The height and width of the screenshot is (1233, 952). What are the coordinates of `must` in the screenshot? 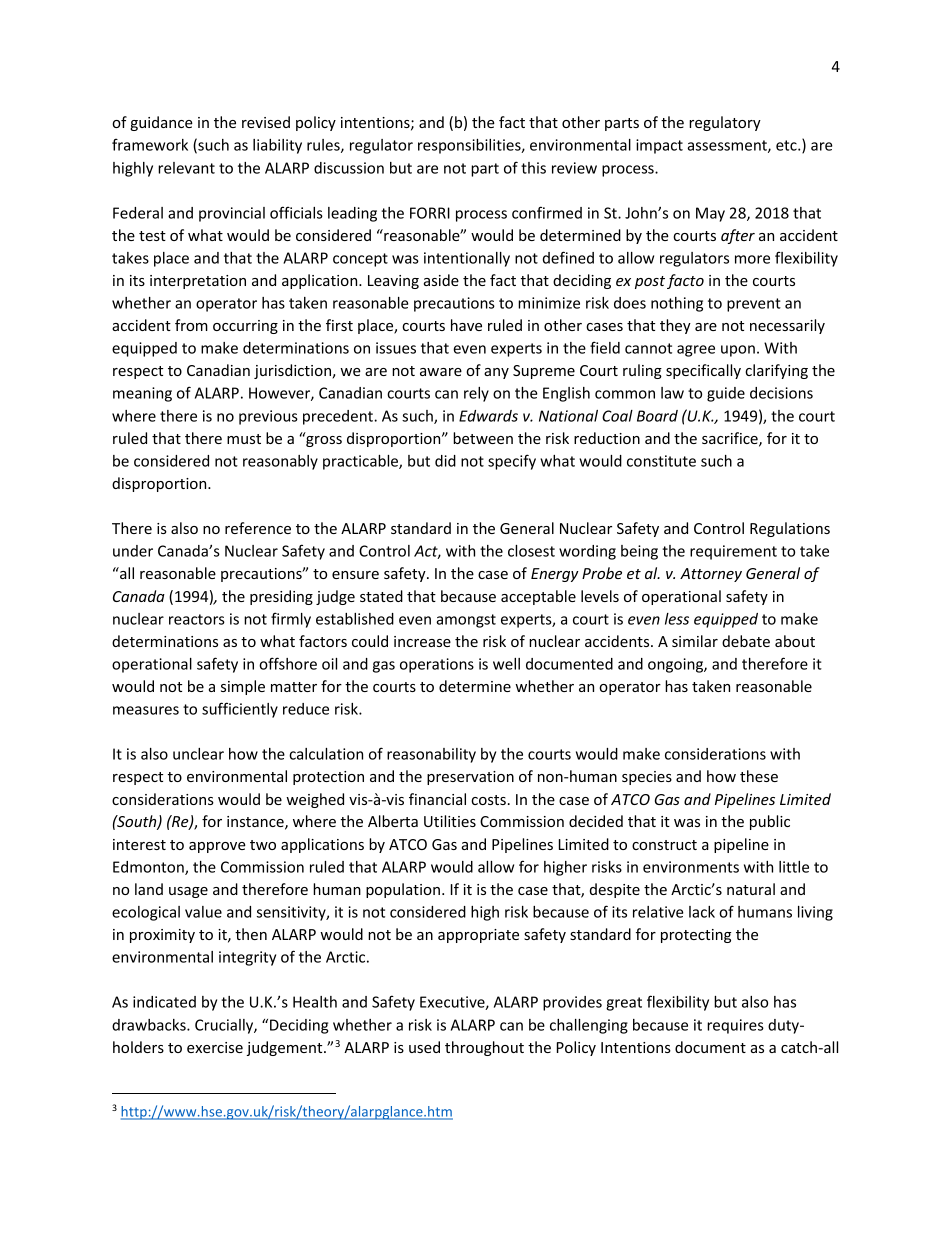 It's located at (244, 439).
